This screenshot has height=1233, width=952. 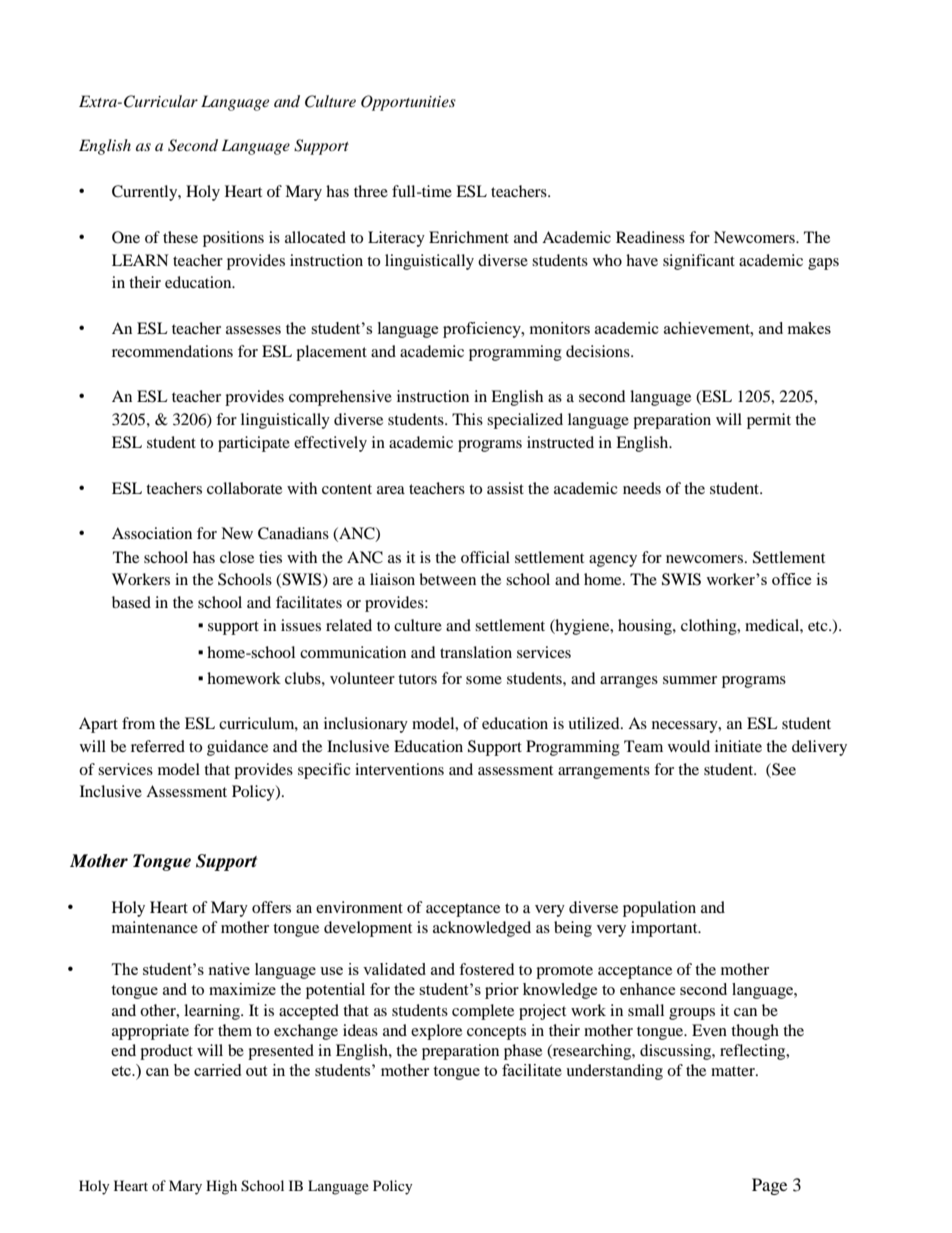 I want to click on these, so click(x=180, y=237).
